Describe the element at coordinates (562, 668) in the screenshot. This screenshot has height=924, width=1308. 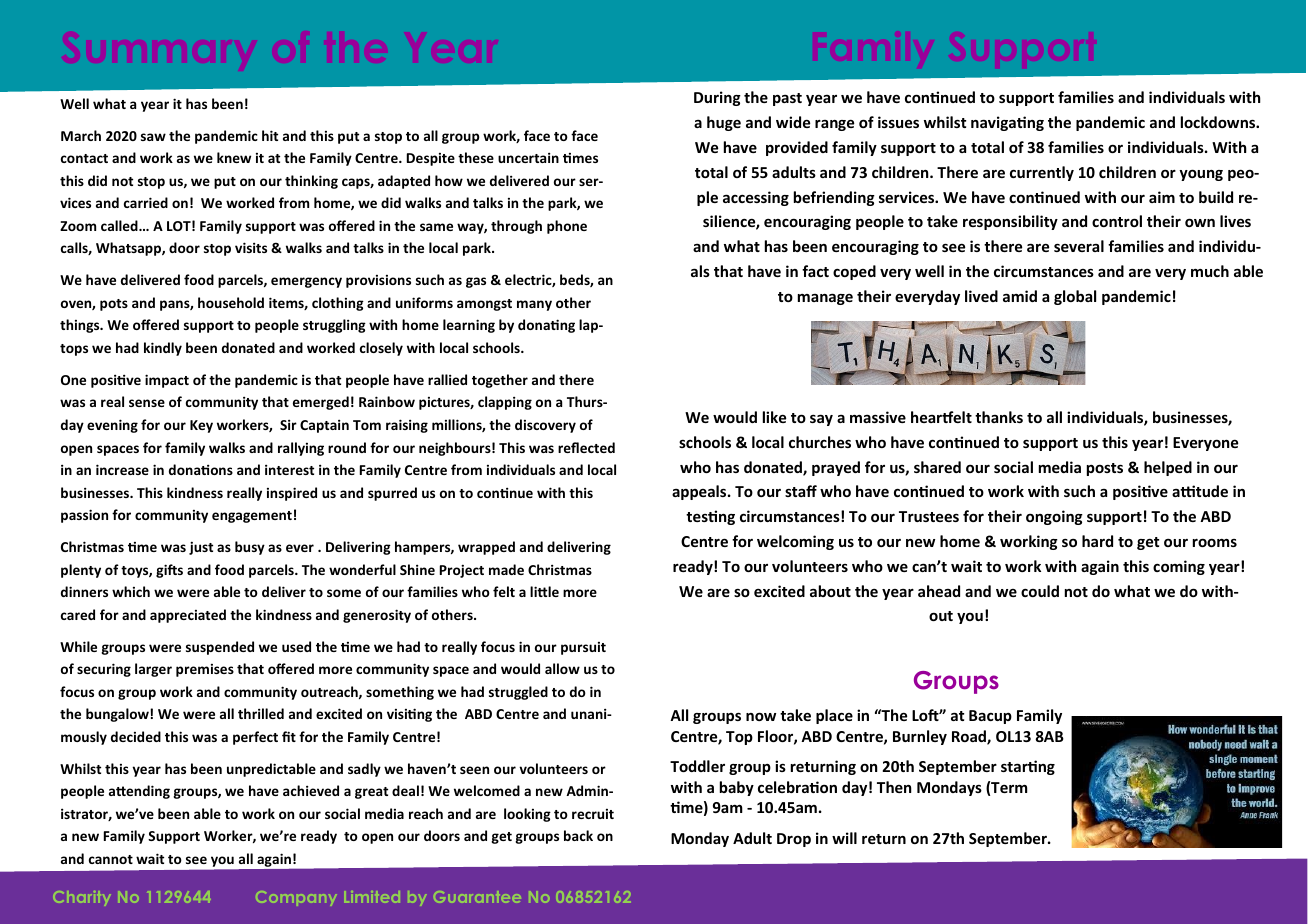
I see `allow` at that location.
